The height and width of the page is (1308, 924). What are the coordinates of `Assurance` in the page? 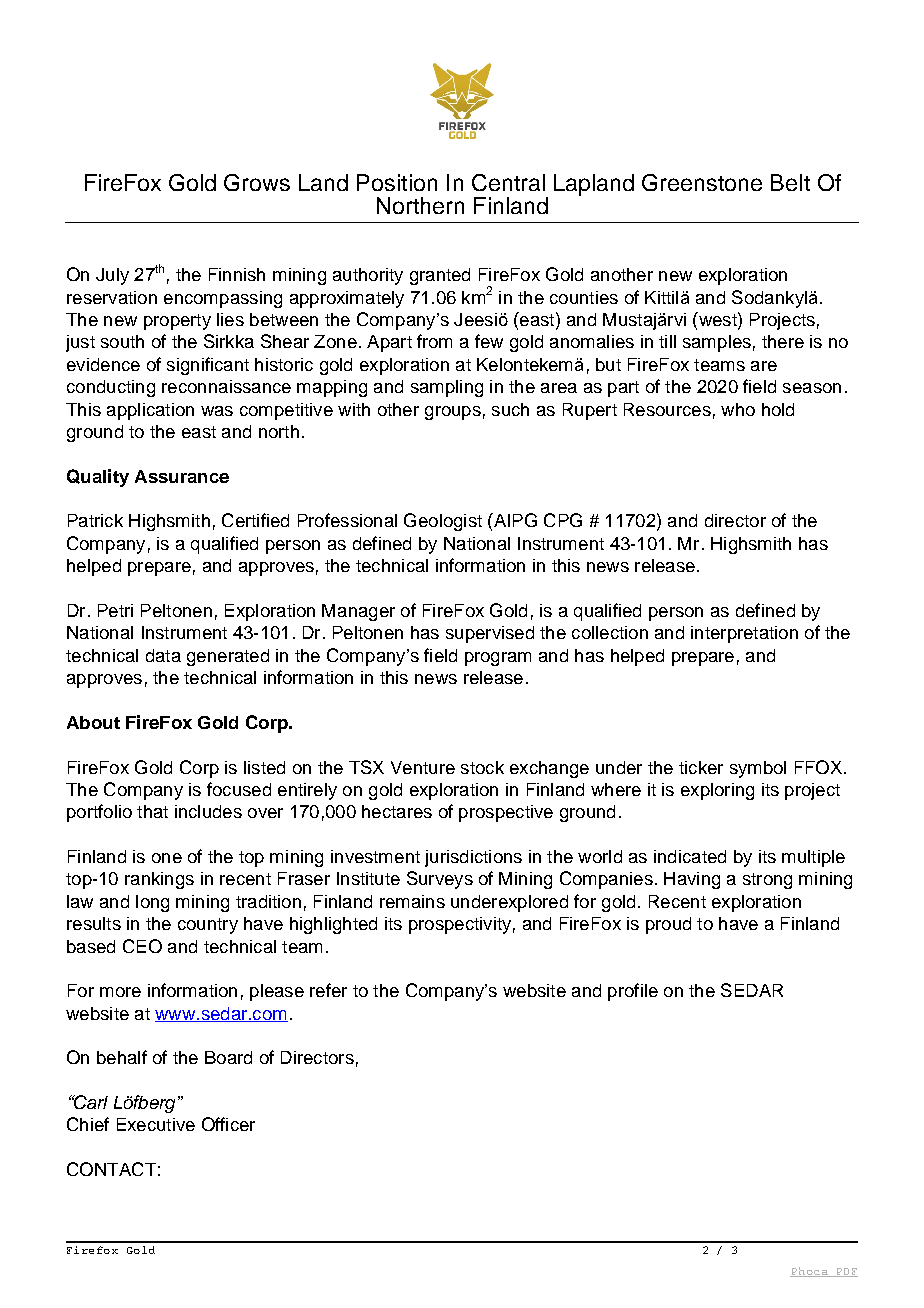 It's located at (182, 476).
